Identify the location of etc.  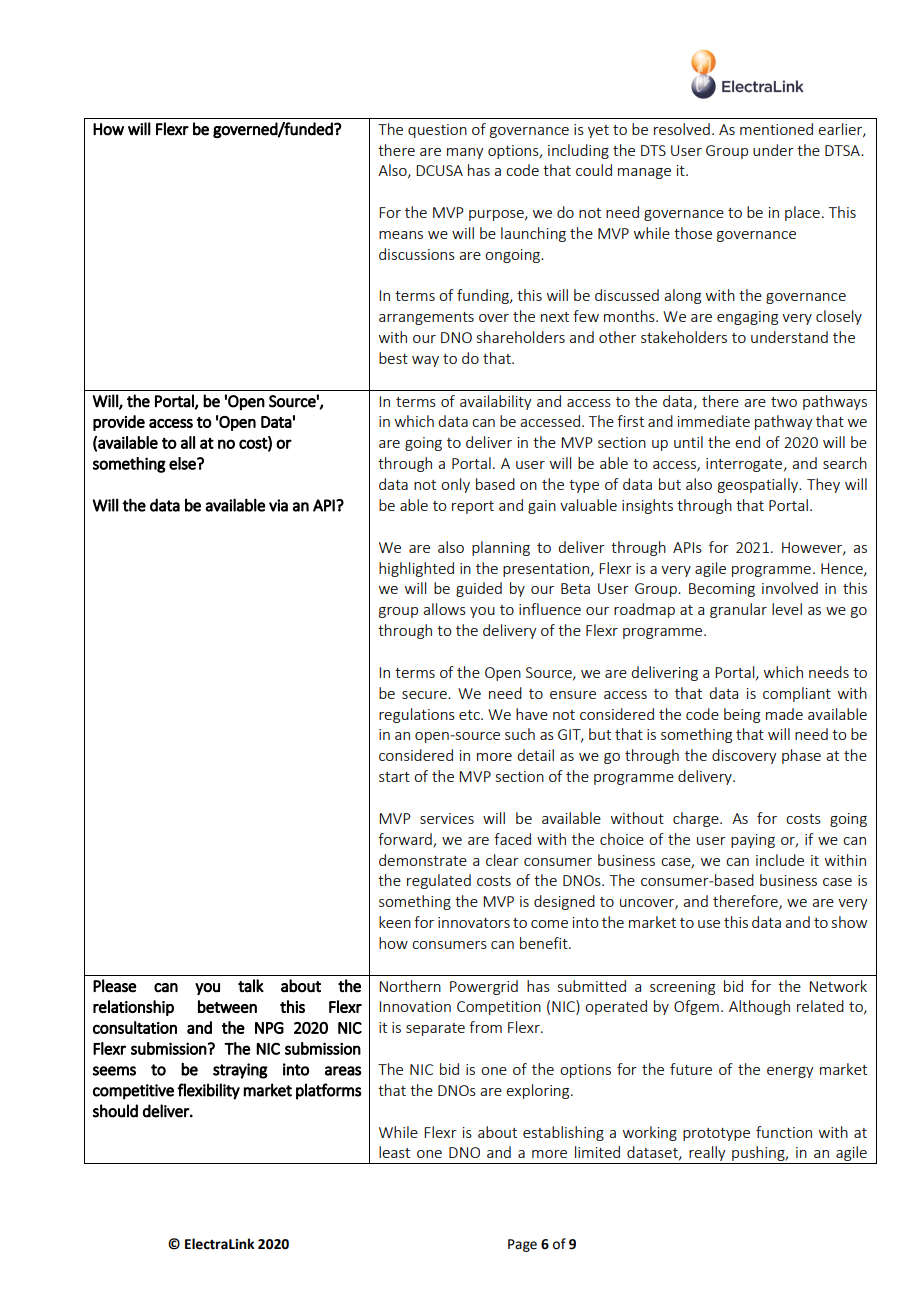
(470, 715).
